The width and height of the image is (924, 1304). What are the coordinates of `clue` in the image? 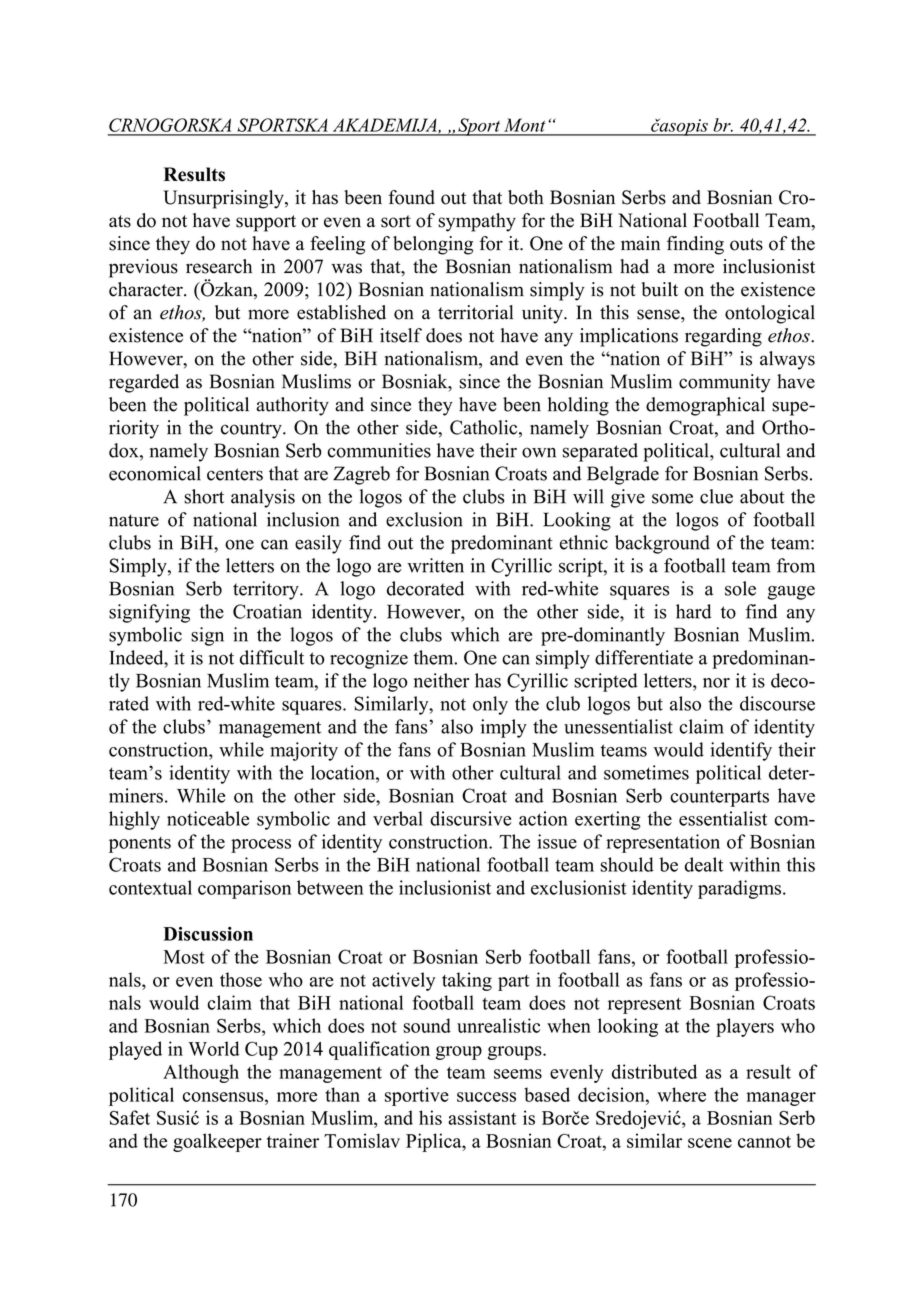 It's located at (716, 496).
